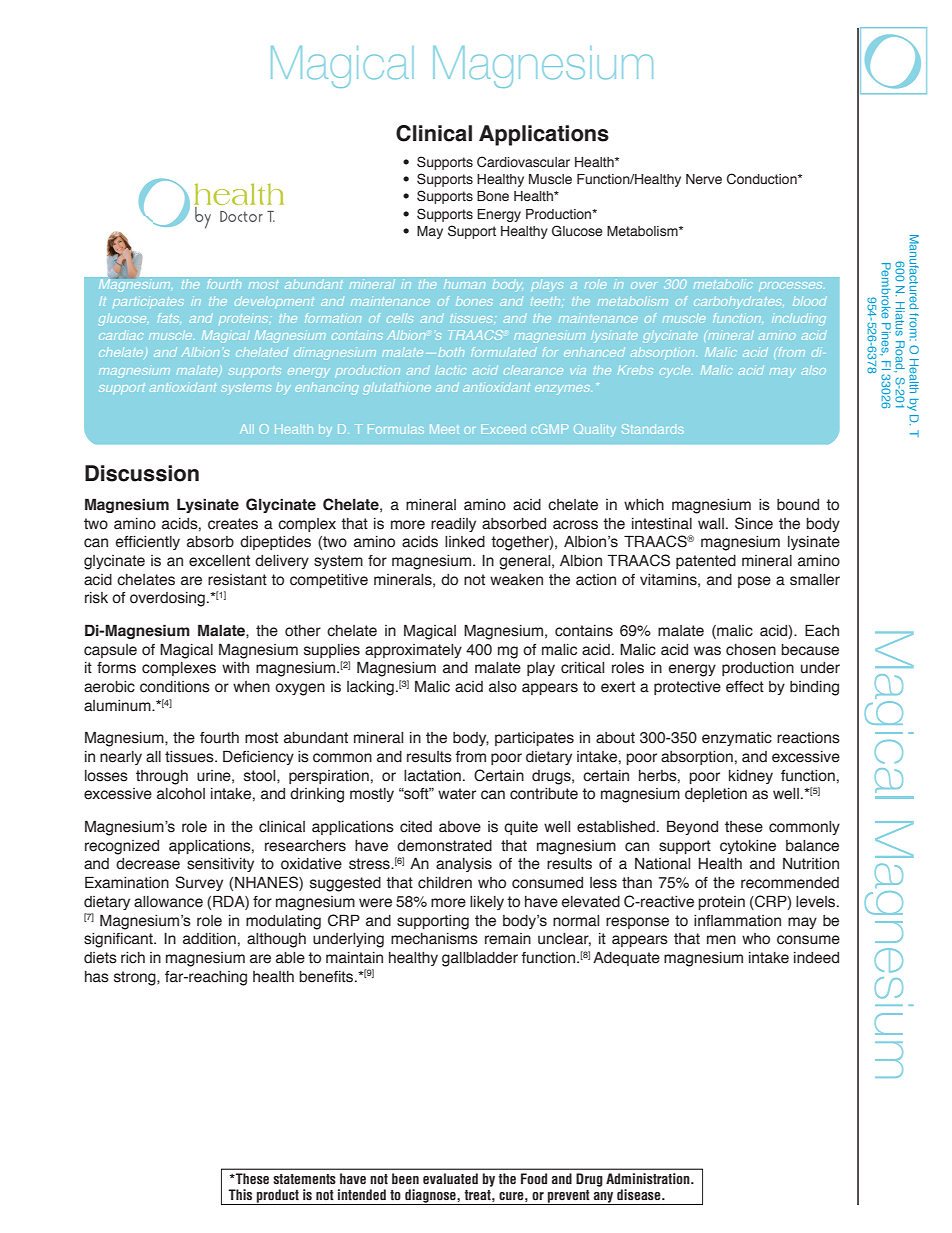 This screenshot has width=952, height=1233. I want to click on fats, so click(169, 318).
